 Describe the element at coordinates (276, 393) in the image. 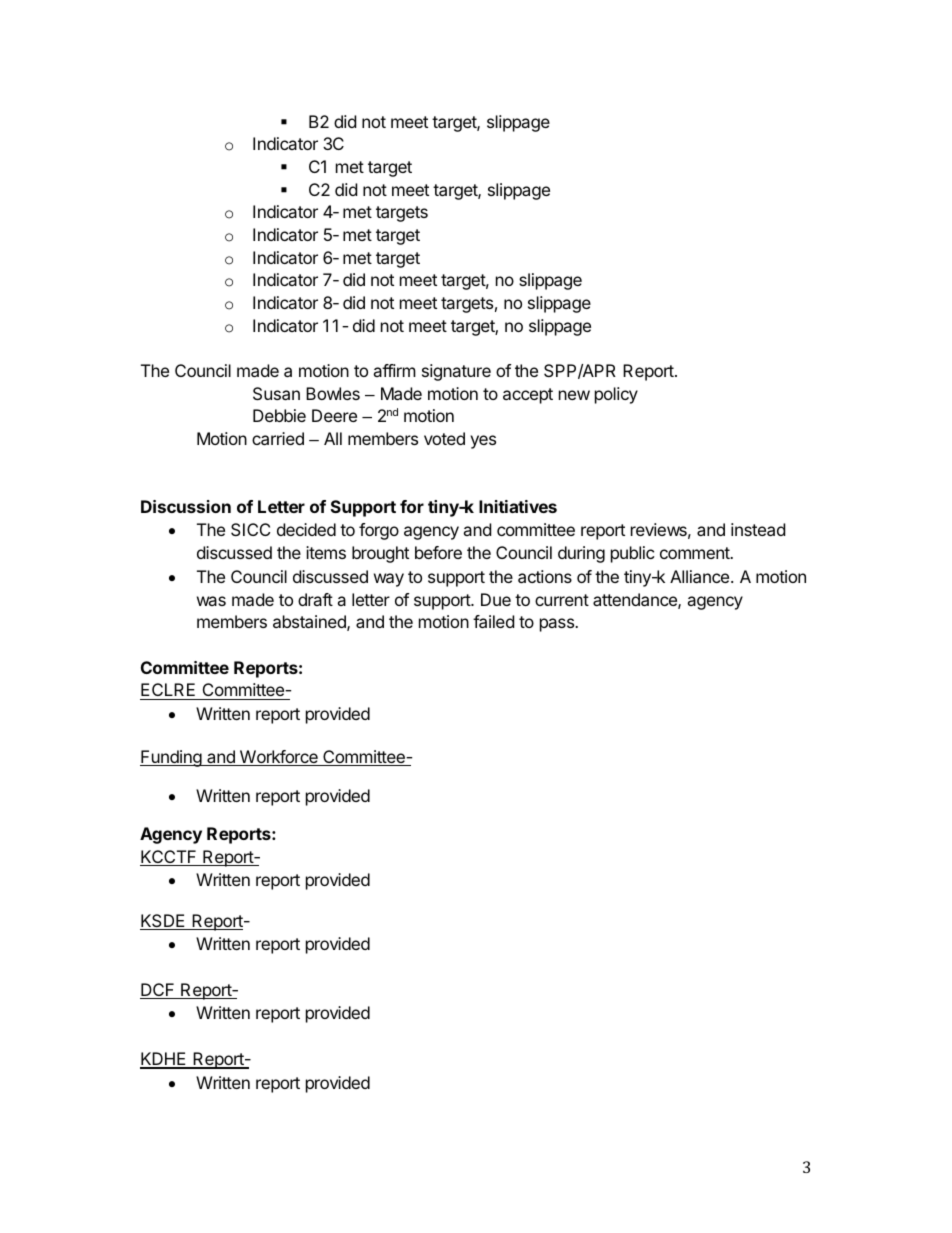

I see `Susan` at that location.
